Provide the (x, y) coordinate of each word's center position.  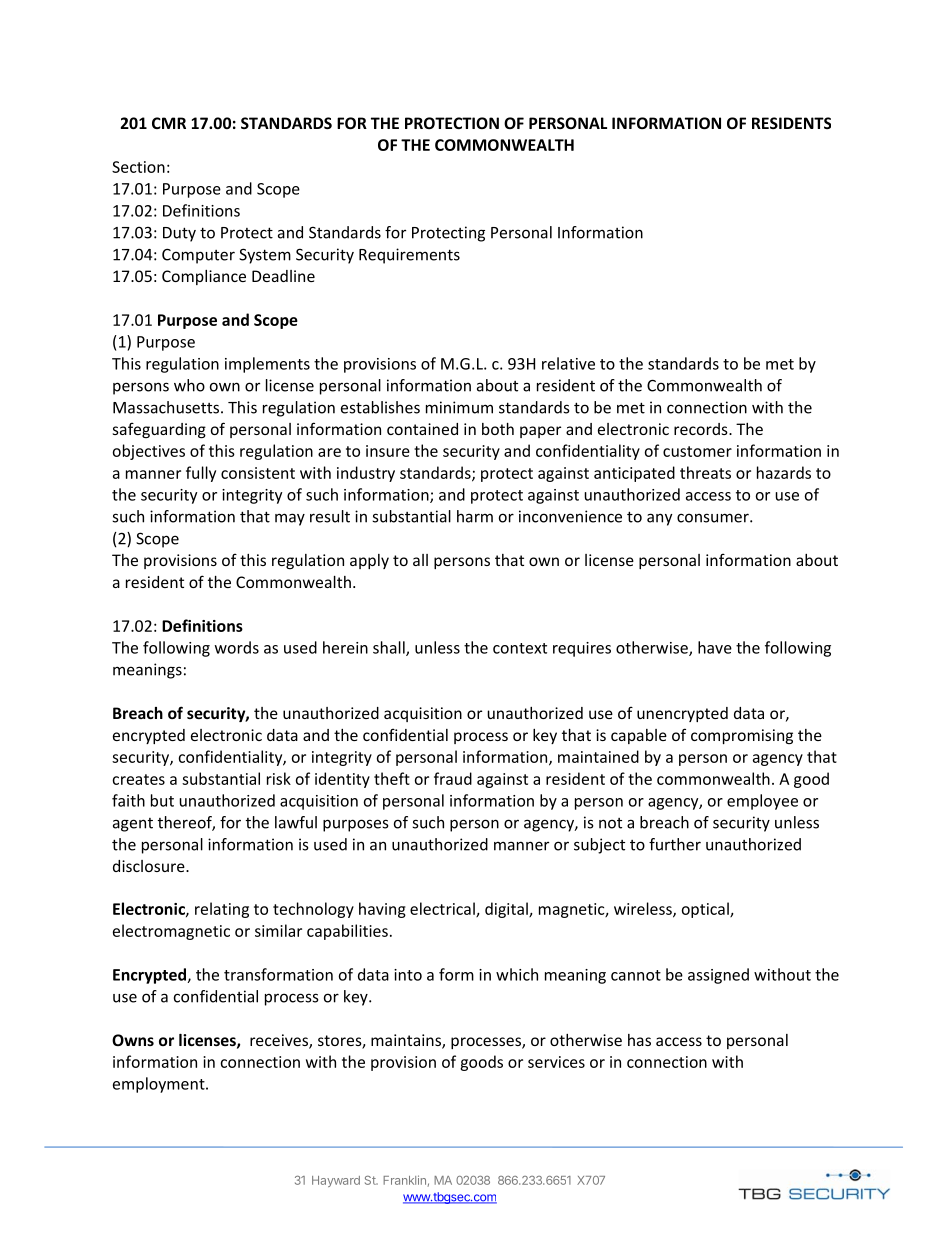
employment (160, 1085)
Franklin (404, 1180)
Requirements (409, 256)
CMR (169, 123)
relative (568, 363)
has (639, 1040)
